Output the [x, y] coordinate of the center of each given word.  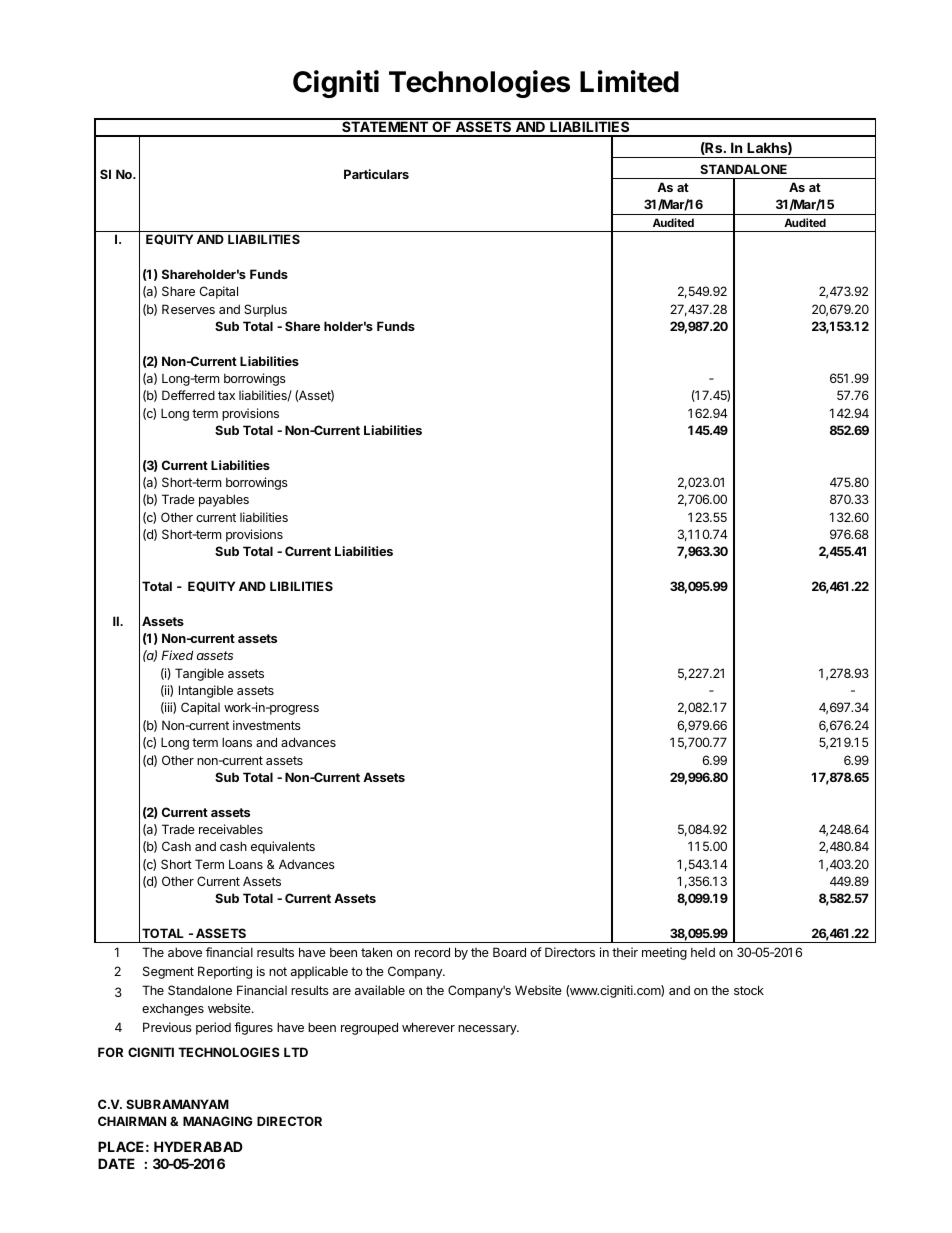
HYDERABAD [198, 1146]
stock [749, 990]
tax [226, 395]
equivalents [283, 847]
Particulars [376, 174]
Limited [629, 81]
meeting [664, 953]
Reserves [188, 309]
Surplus [265, 310]
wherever [428, 1027]
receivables [231, 829]
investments [267, 725]
